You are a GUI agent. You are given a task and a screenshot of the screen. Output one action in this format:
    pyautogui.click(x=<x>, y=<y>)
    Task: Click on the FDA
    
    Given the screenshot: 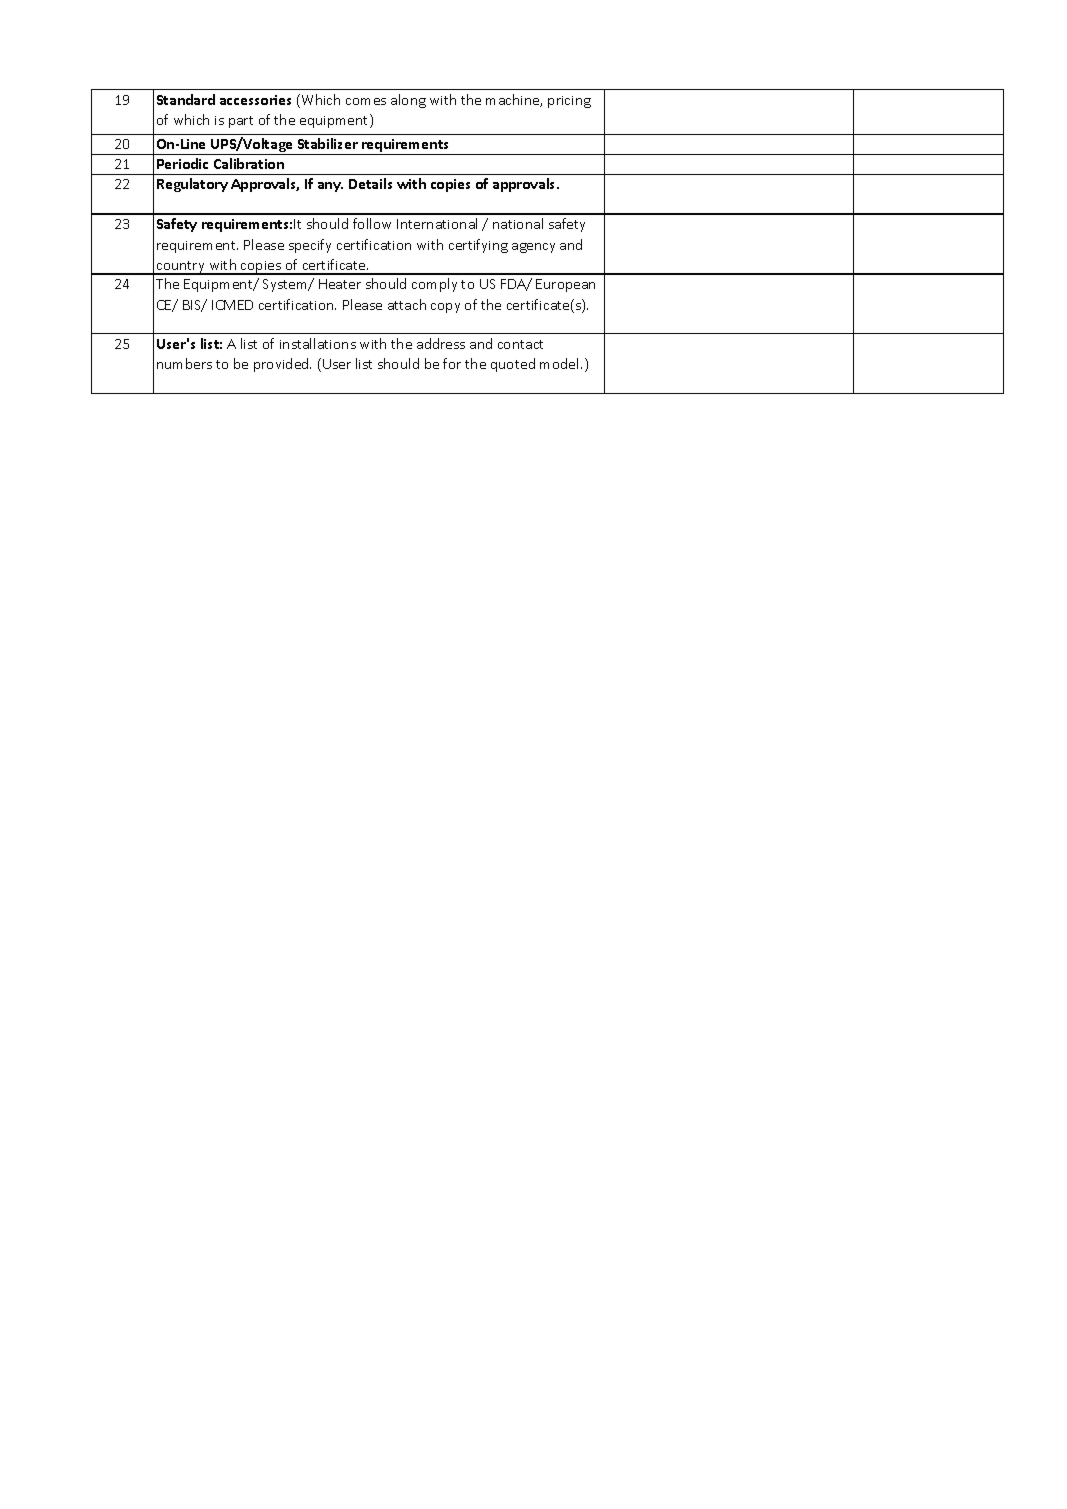 What is the action you would take?
    pyautogui.click(x=514, y=285)
